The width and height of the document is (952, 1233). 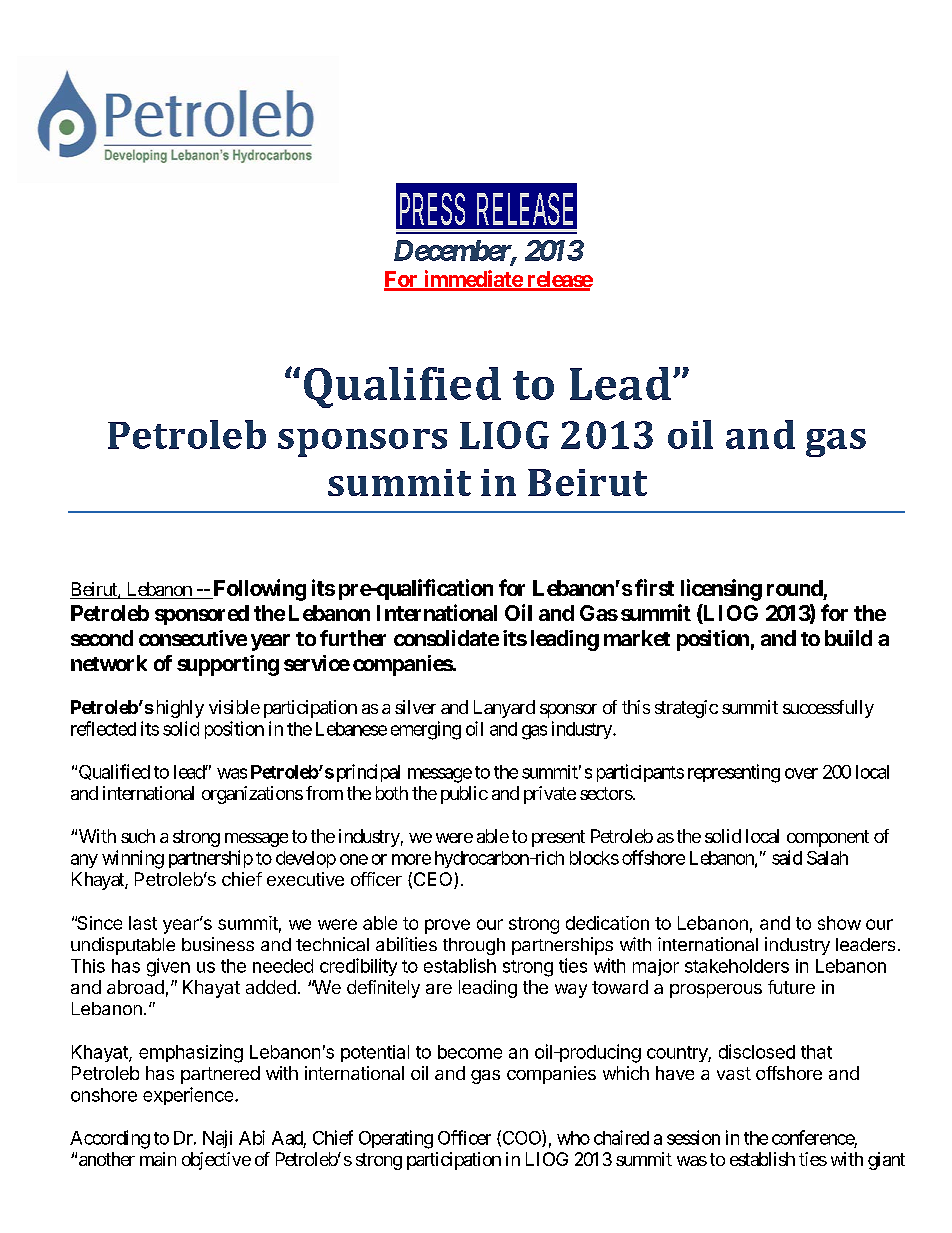 I want to click on round, so click(x=795, y=588).
